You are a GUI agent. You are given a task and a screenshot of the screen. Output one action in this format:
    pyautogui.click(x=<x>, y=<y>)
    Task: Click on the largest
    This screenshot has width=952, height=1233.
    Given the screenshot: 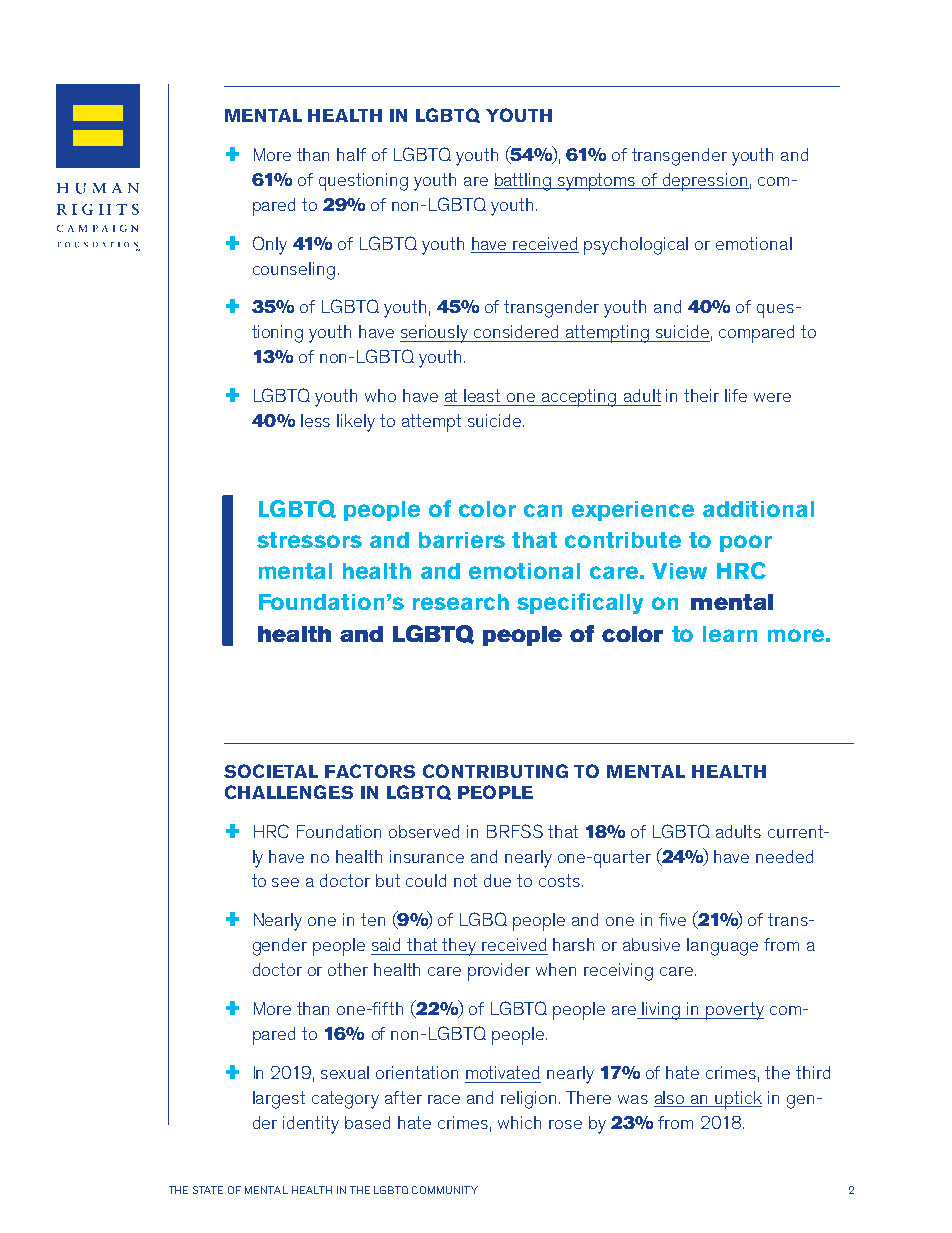 What is the action you would take?
    pyautogui.click(x=279, y=1100)
